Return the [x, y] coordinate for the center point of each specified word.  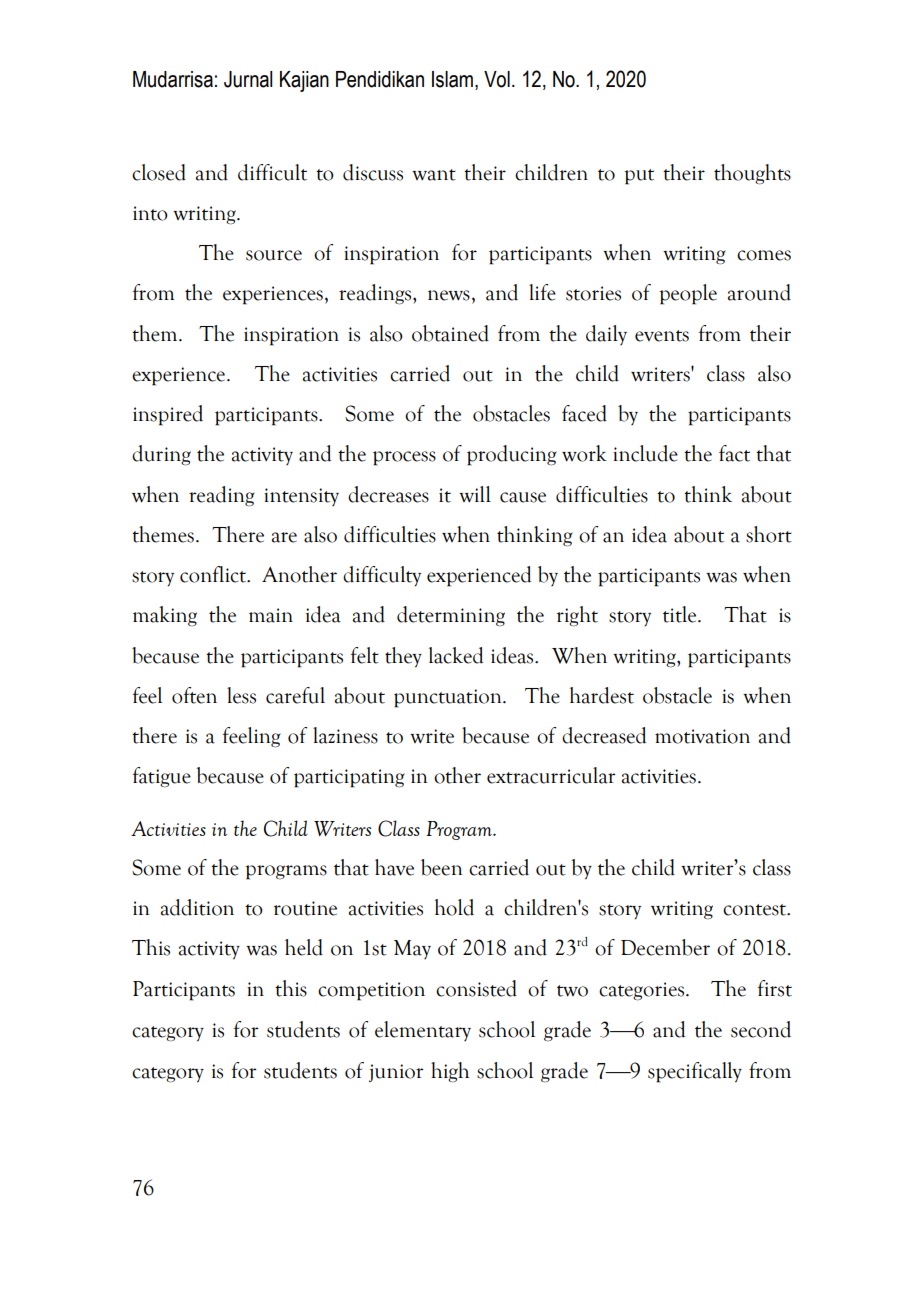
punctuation [449, 698]
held [304, 947]
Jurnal [248, 79]
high [450, 1072]
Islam [452, 79]
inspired [168, 415]
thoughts [752, 174]
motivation [702, 736]
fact [734, 453]
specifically [695, 1072]
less [241, 695]
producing [512, 455]
